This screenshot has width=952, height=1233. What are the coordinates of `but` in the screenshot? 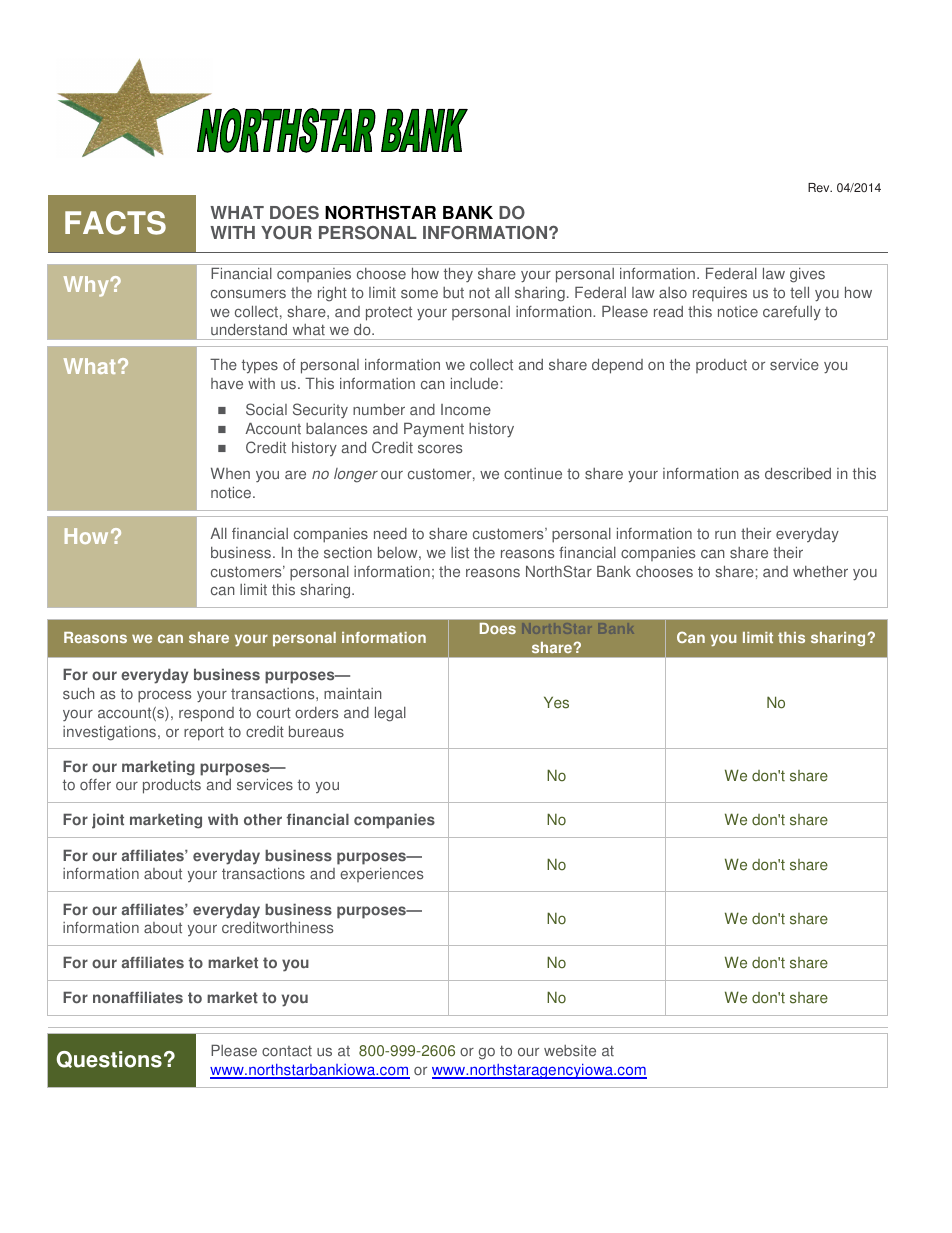 It's located at (453, 293).
